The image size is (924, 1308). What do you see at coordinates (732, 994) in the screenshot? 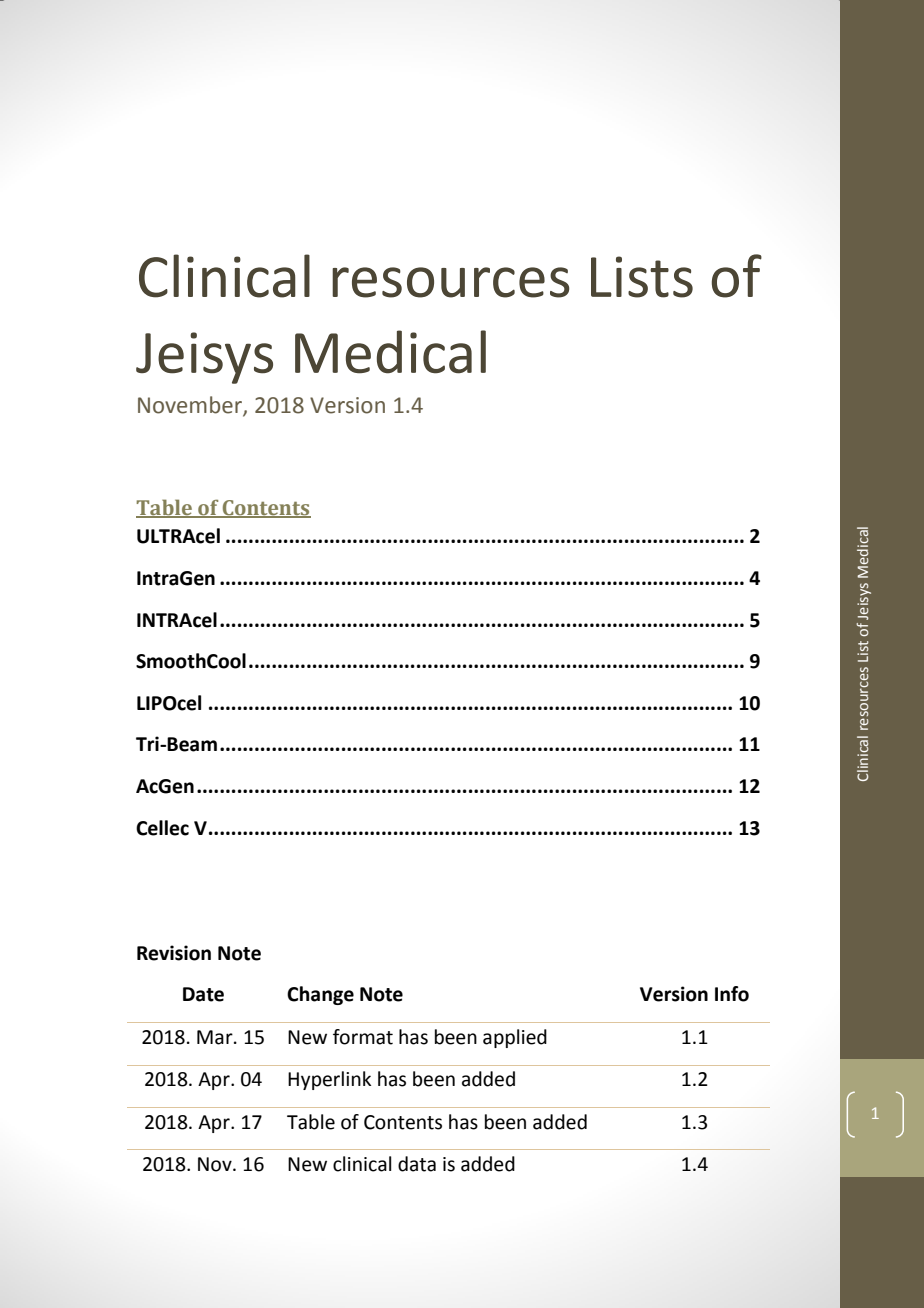
I see `Info` at bounding box center [732, 994].
